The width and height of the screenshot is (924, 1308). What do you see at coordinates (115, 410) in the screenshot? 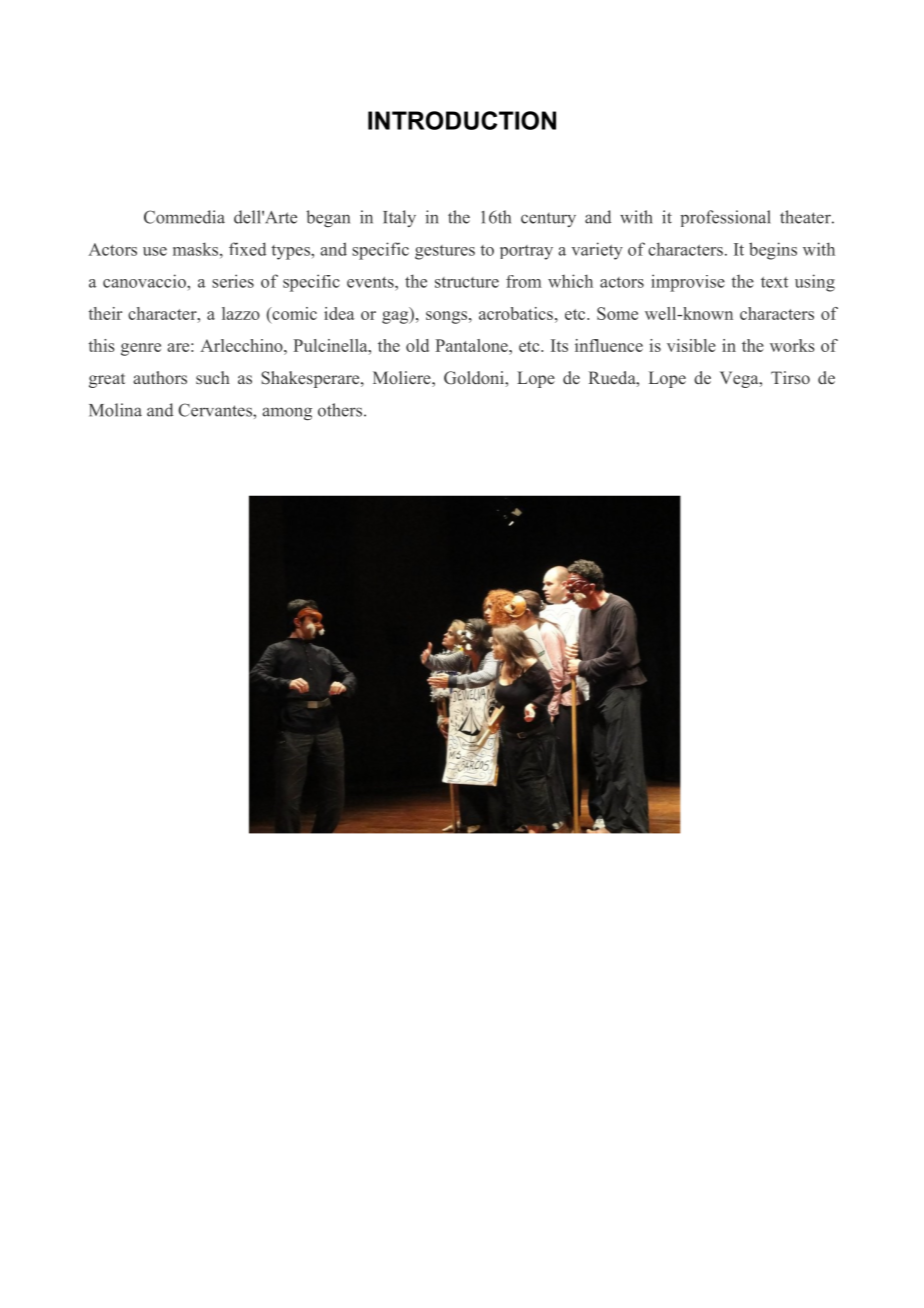
I see `Molina` at bounding box center [115, 410].
